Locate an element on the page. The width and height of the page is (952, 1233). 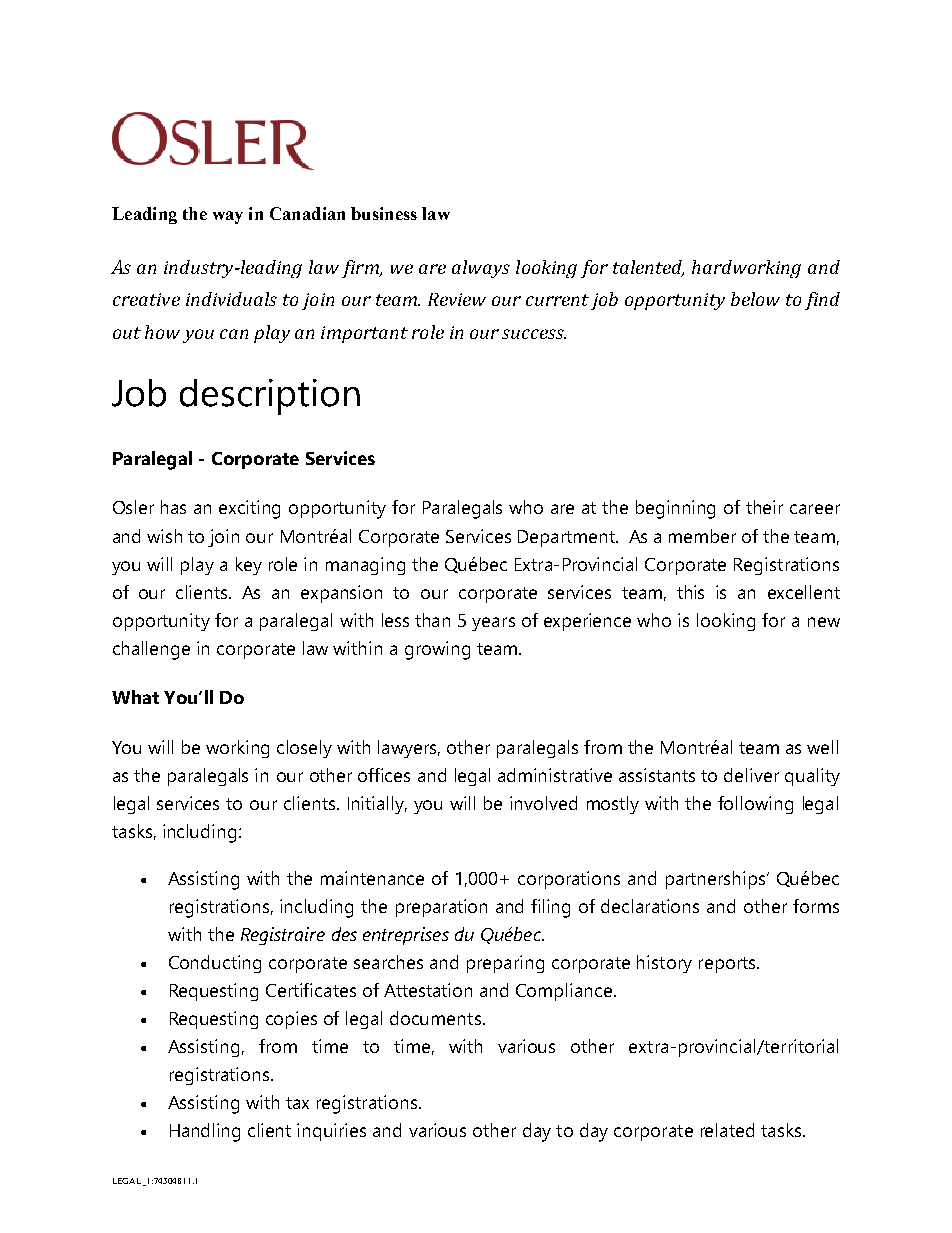
Handling is located at coordinates (205, 1132).
